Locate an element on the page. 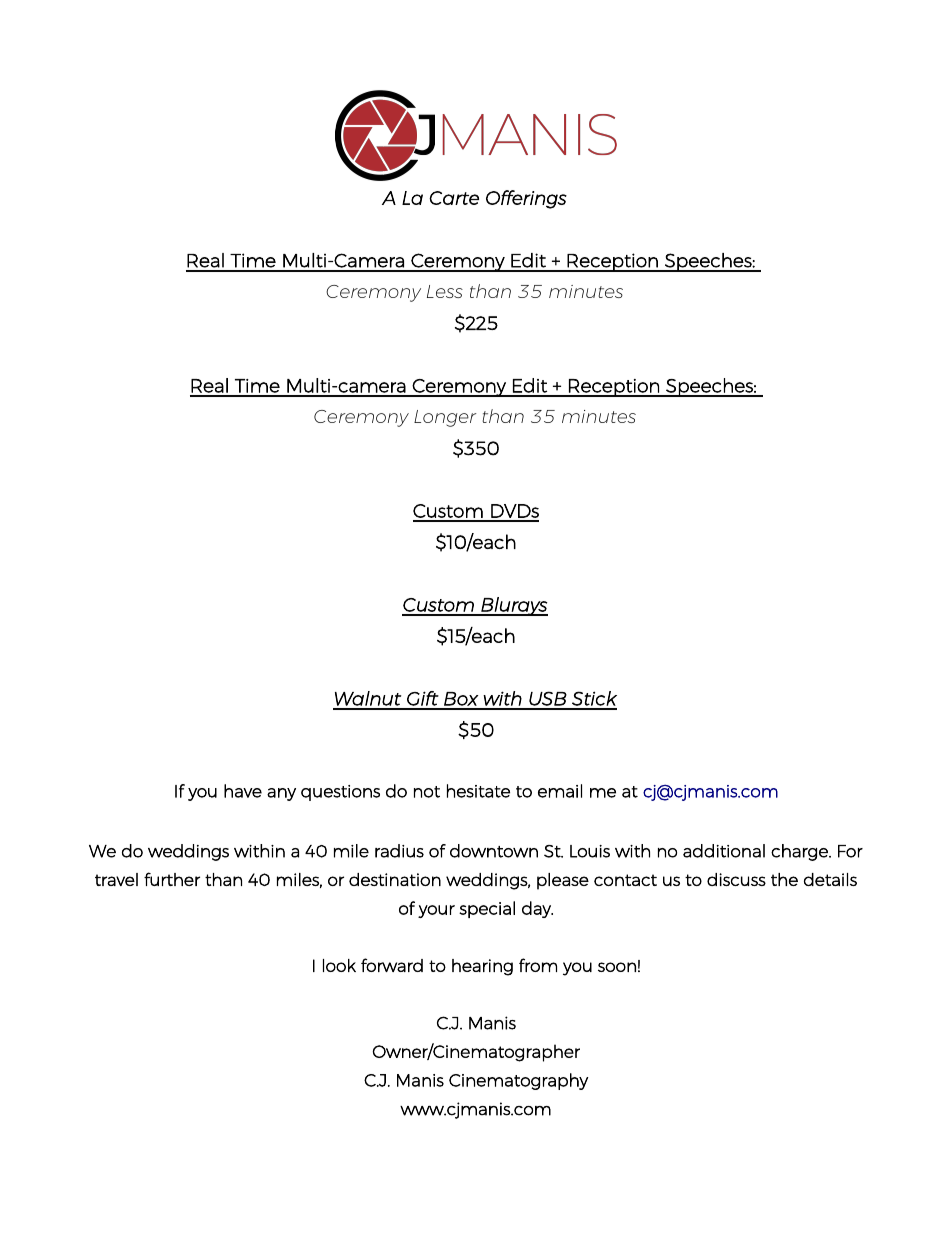 The width and height of the image is (952, 1233). not is located at coordinates (427, 792).
